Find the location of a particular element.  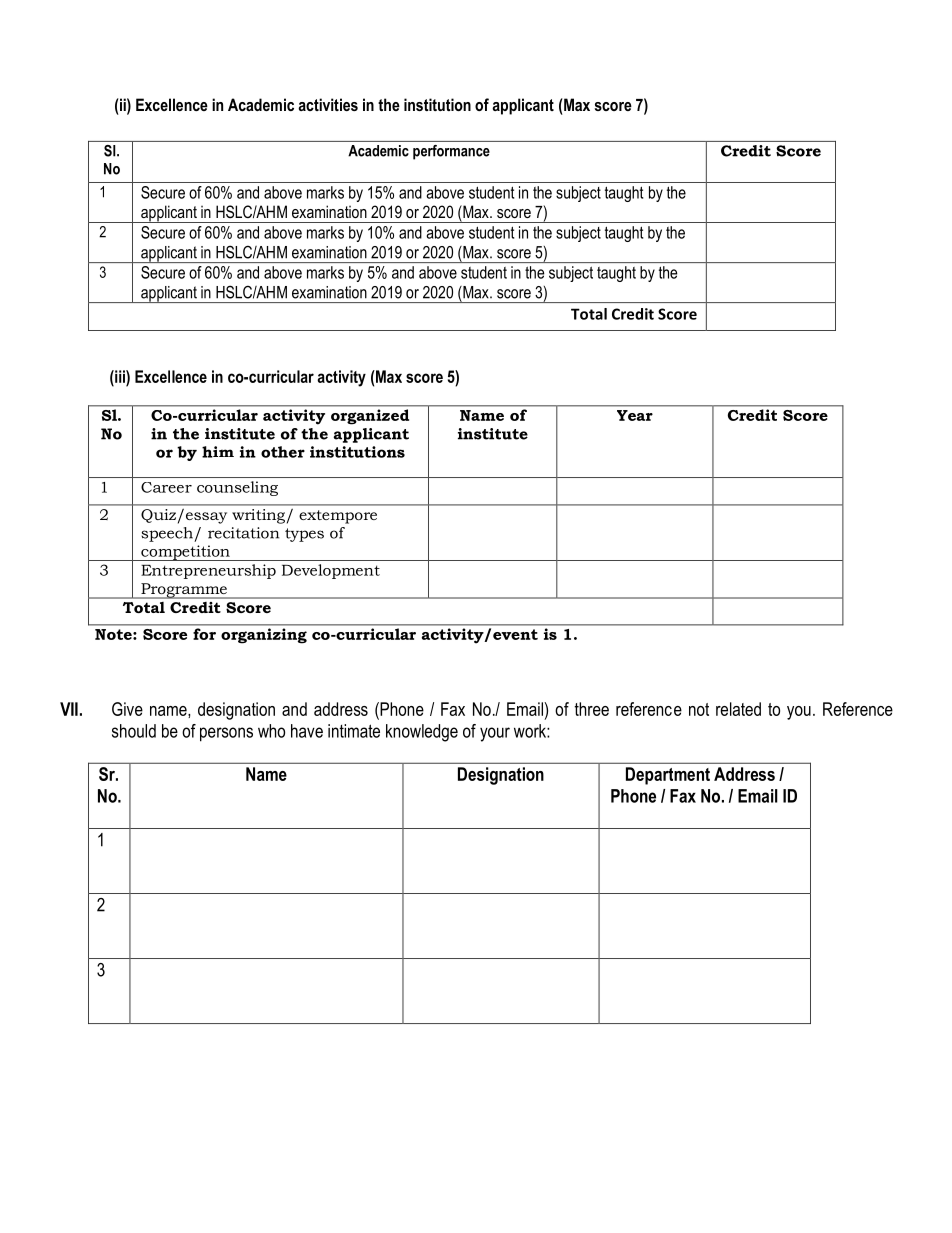

should is located at coordinates (134, 731).
